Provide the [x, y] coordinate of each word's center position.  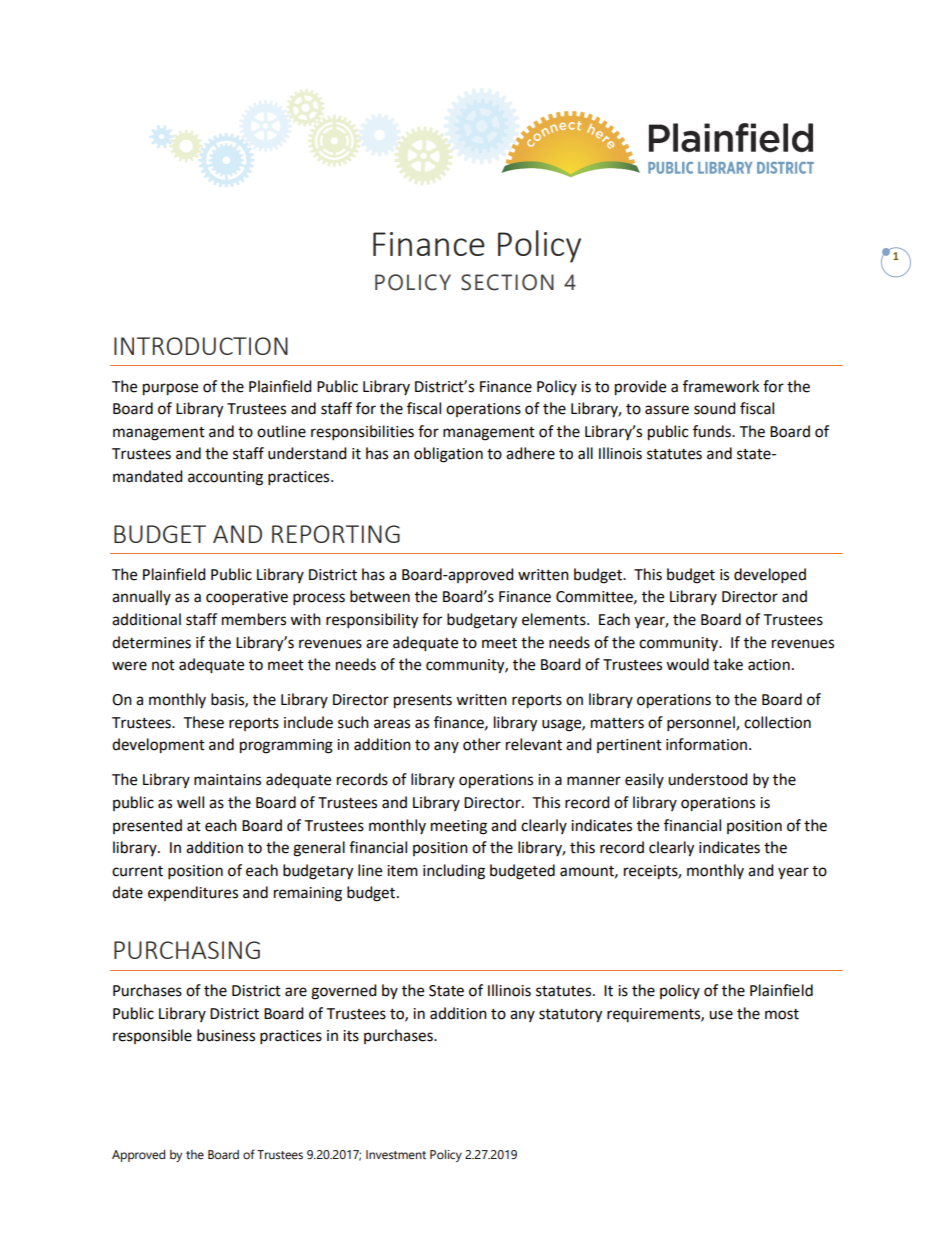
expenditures [193, 893]
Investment [396, 1155]
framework [721, 386]
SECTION [507, 282]
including [454, 872]
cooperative [247, 598]
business [226, 1035]
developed [770, 576]
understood [708, 779]
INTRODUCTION [201, 346]
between [380, 596]
